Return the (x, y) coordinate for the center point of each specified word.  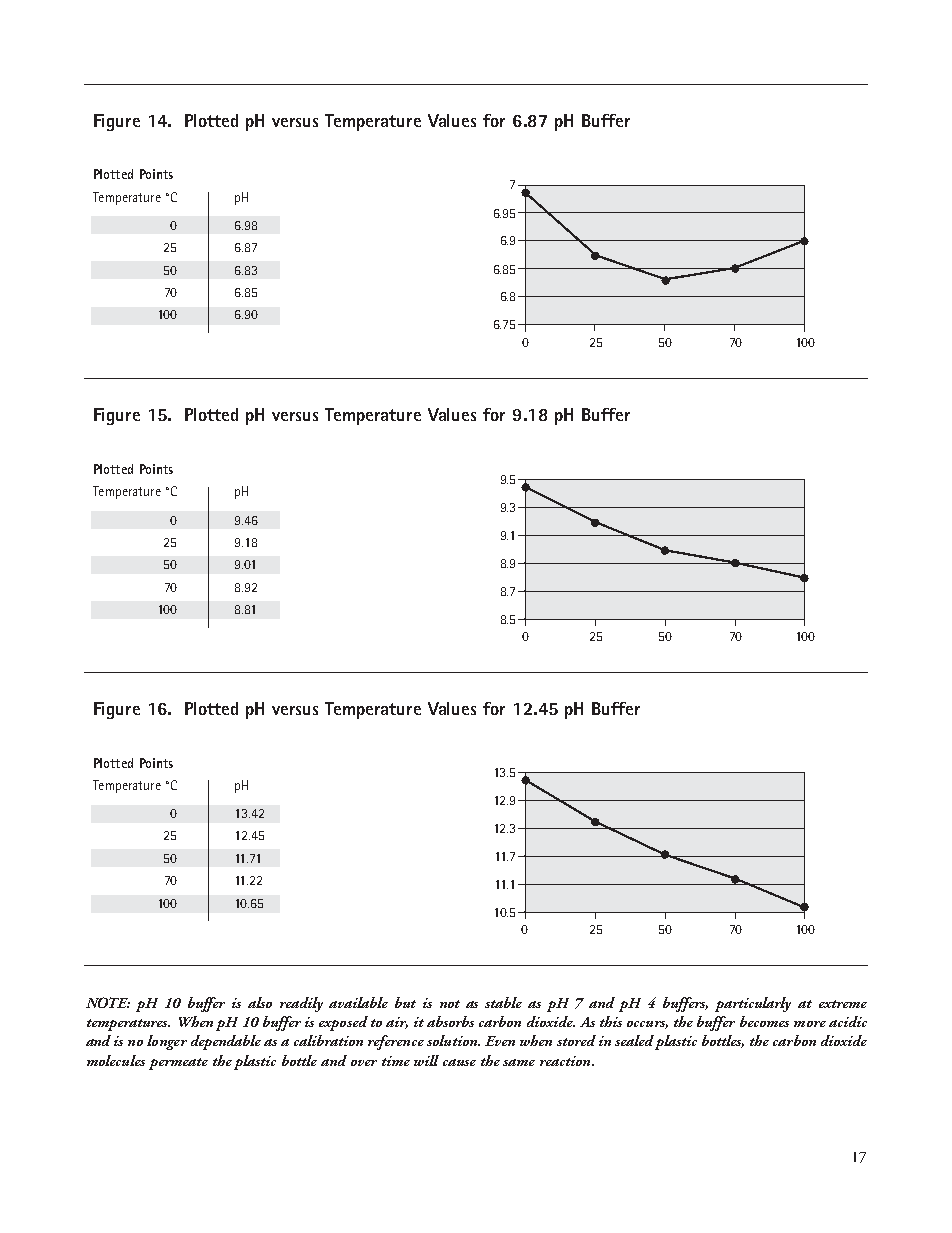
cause (459, 1062)
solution (453, 1040)
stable (503, 1002)
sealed (634, 1040)
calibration (328, 1040)
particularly (753, 1004)
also (260, 1002)
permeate (178, 1064)
